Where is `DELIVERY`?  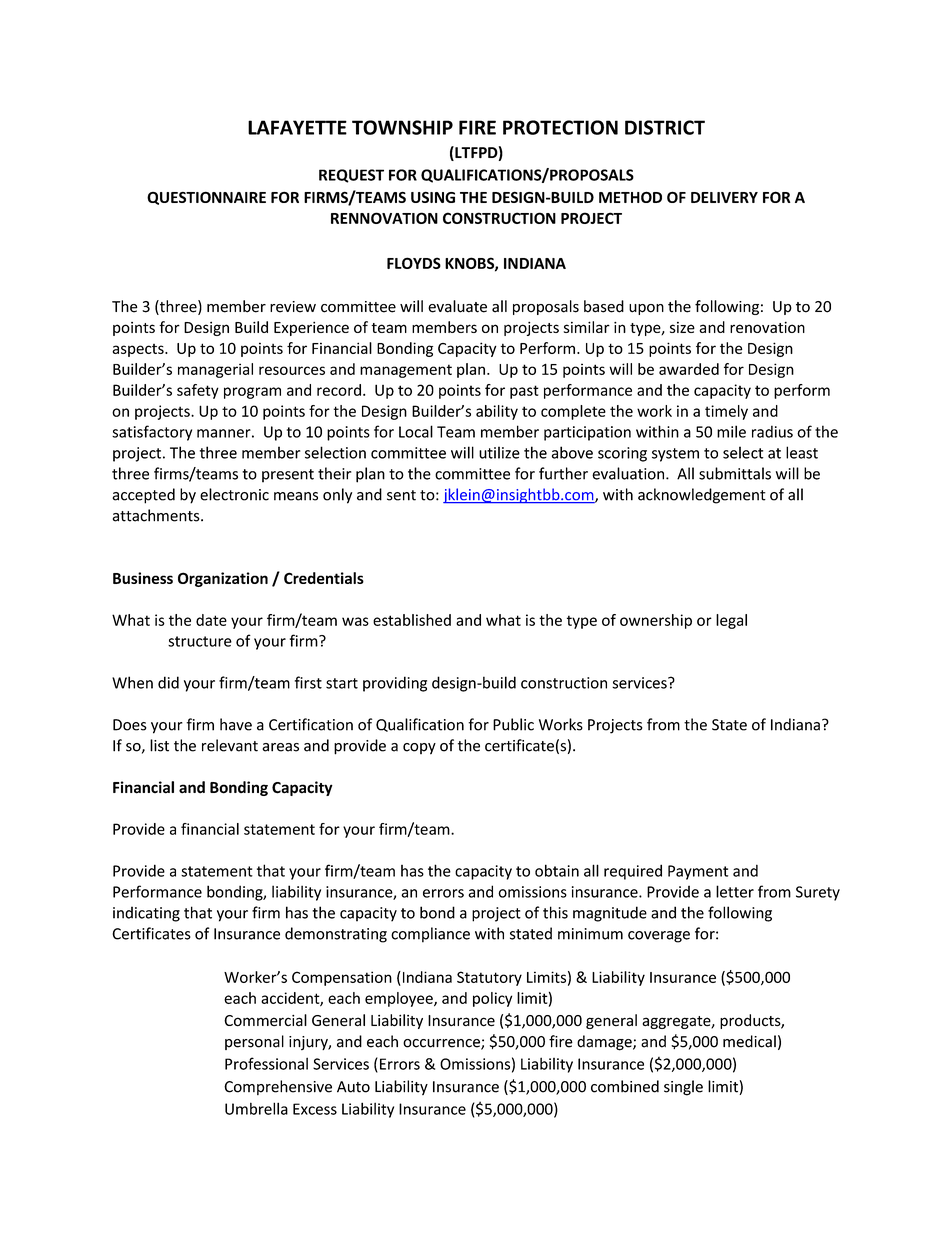 DELIVERY is located at coordinates (724, 197).
